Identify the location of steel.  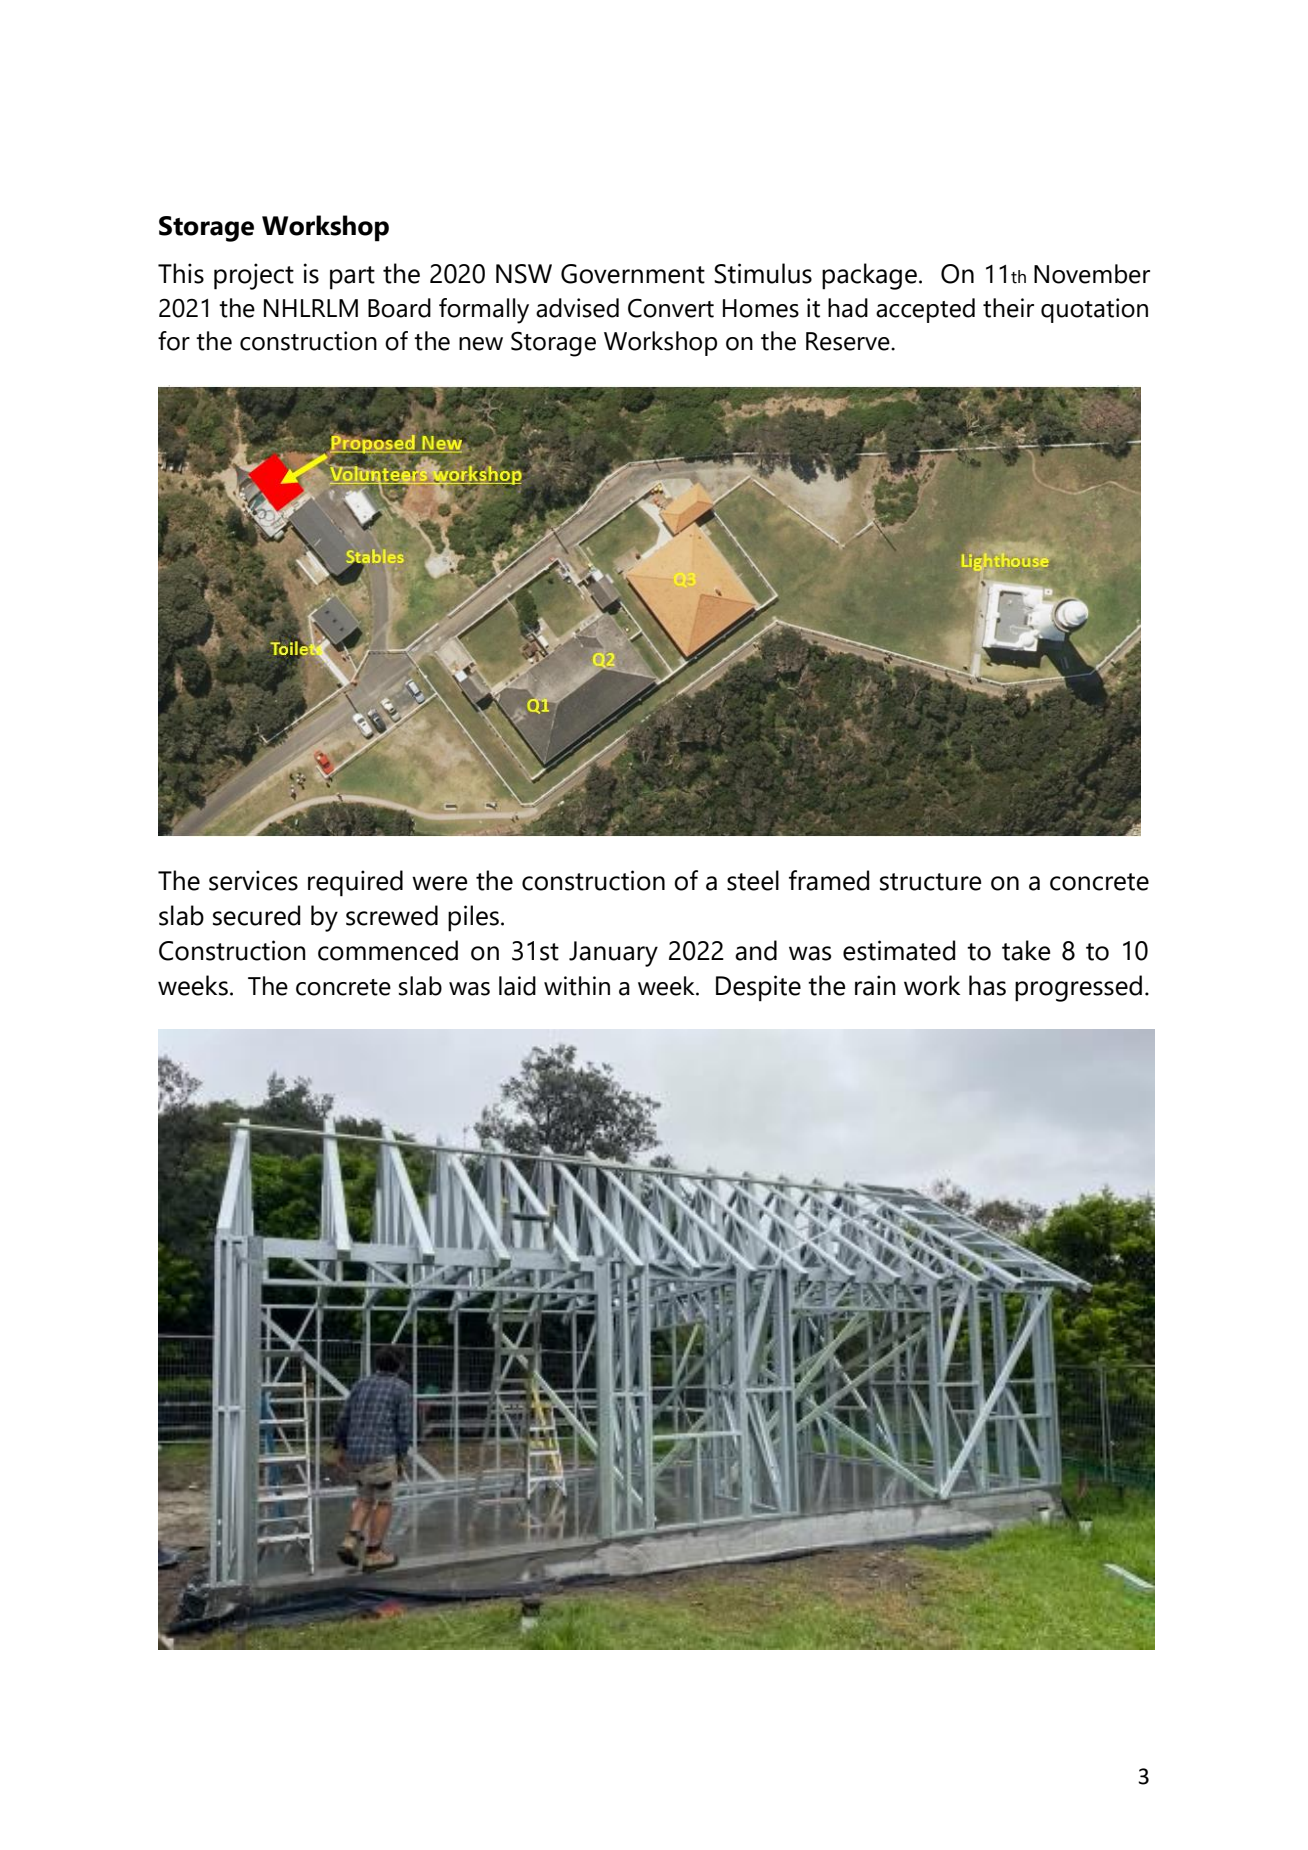
(753, 880).
